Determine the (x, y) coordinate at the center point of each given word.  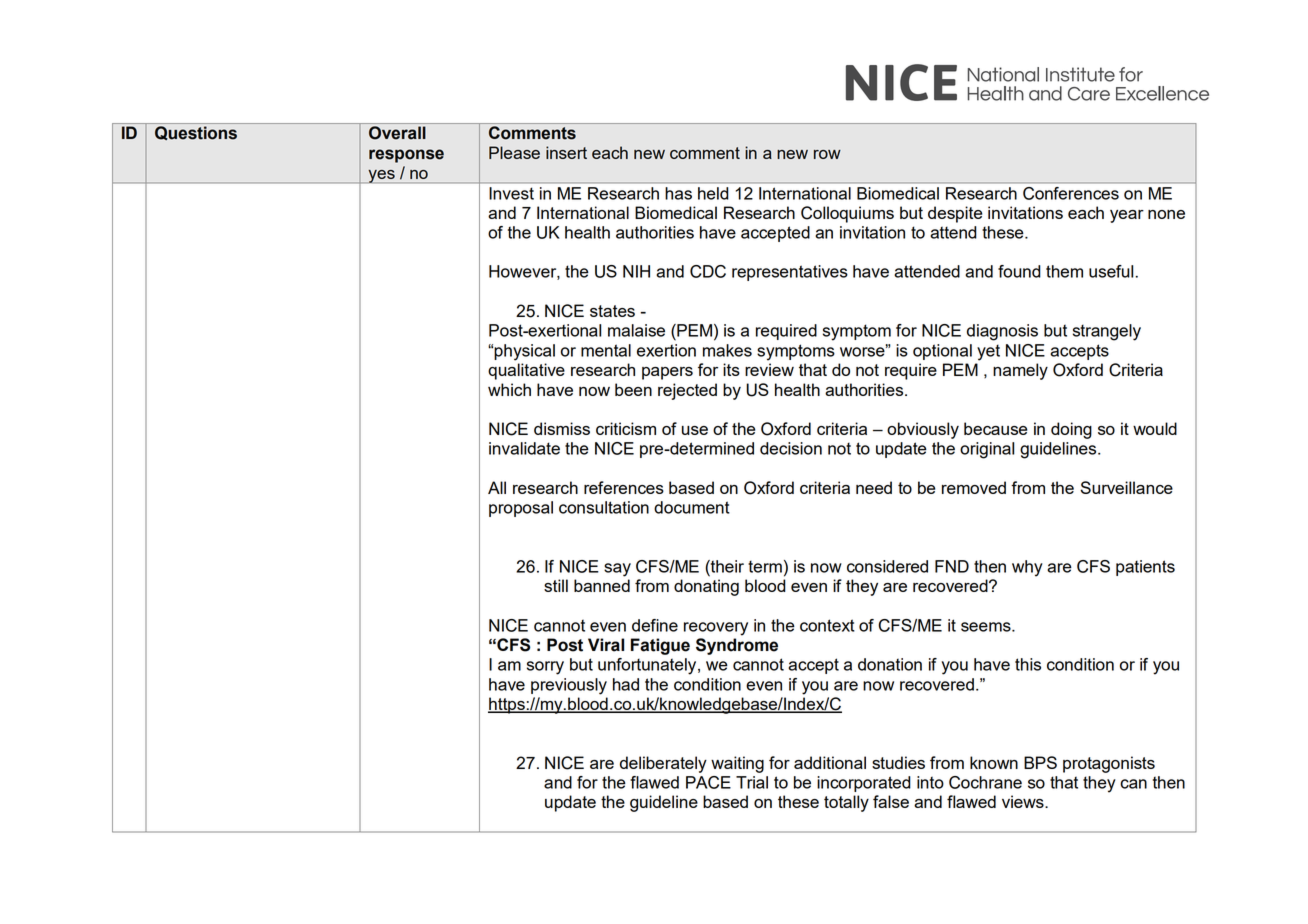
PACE (708, 782)
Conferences (1071, 193)
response (406, 156)
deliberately (663, 764)
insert (566, 152)
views (1024, 801)
